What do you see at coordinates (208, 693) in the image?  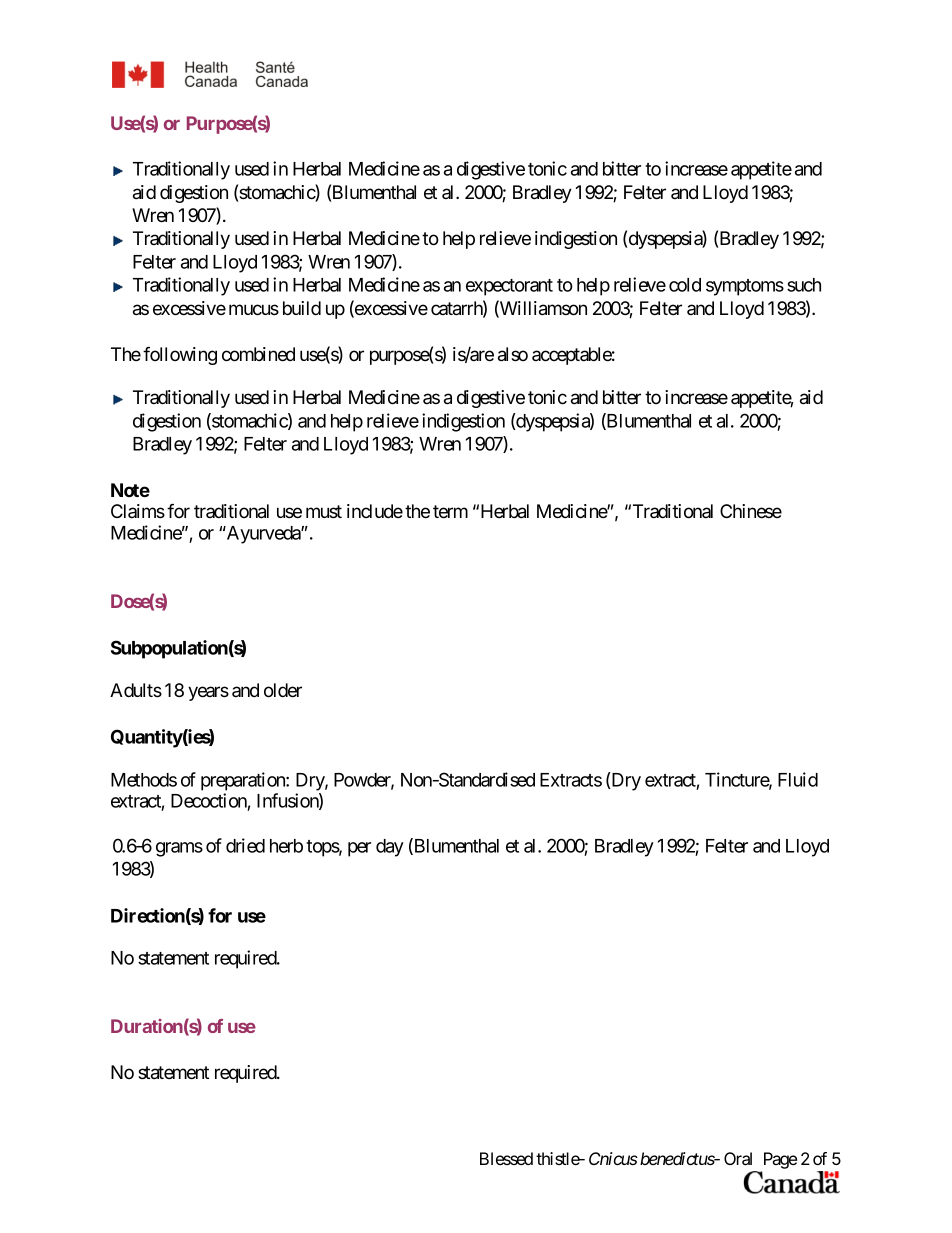 I see `years` at bounding box center [208, 693].
